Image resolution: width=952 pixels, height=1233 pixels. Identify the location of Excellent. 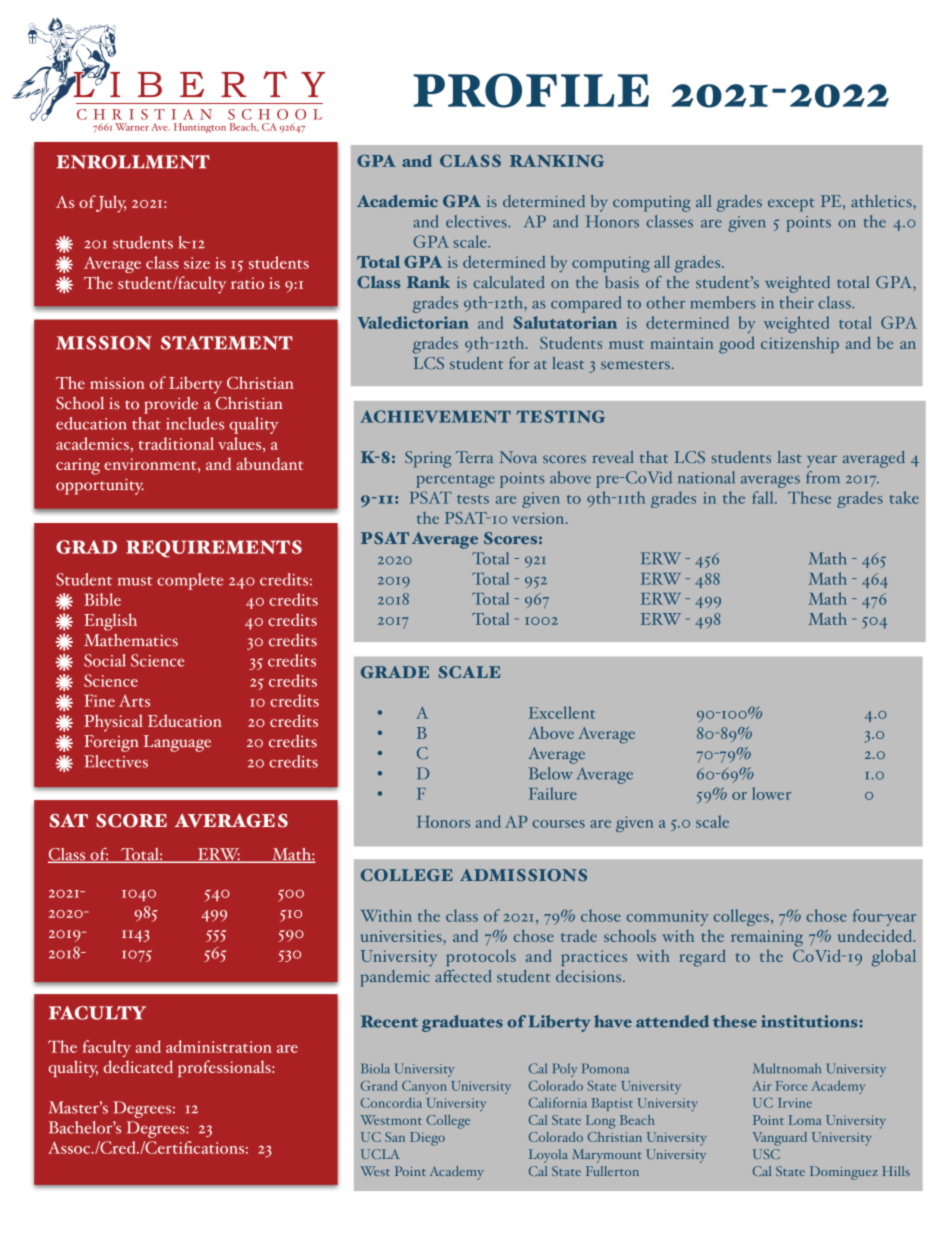
(562, 712).
